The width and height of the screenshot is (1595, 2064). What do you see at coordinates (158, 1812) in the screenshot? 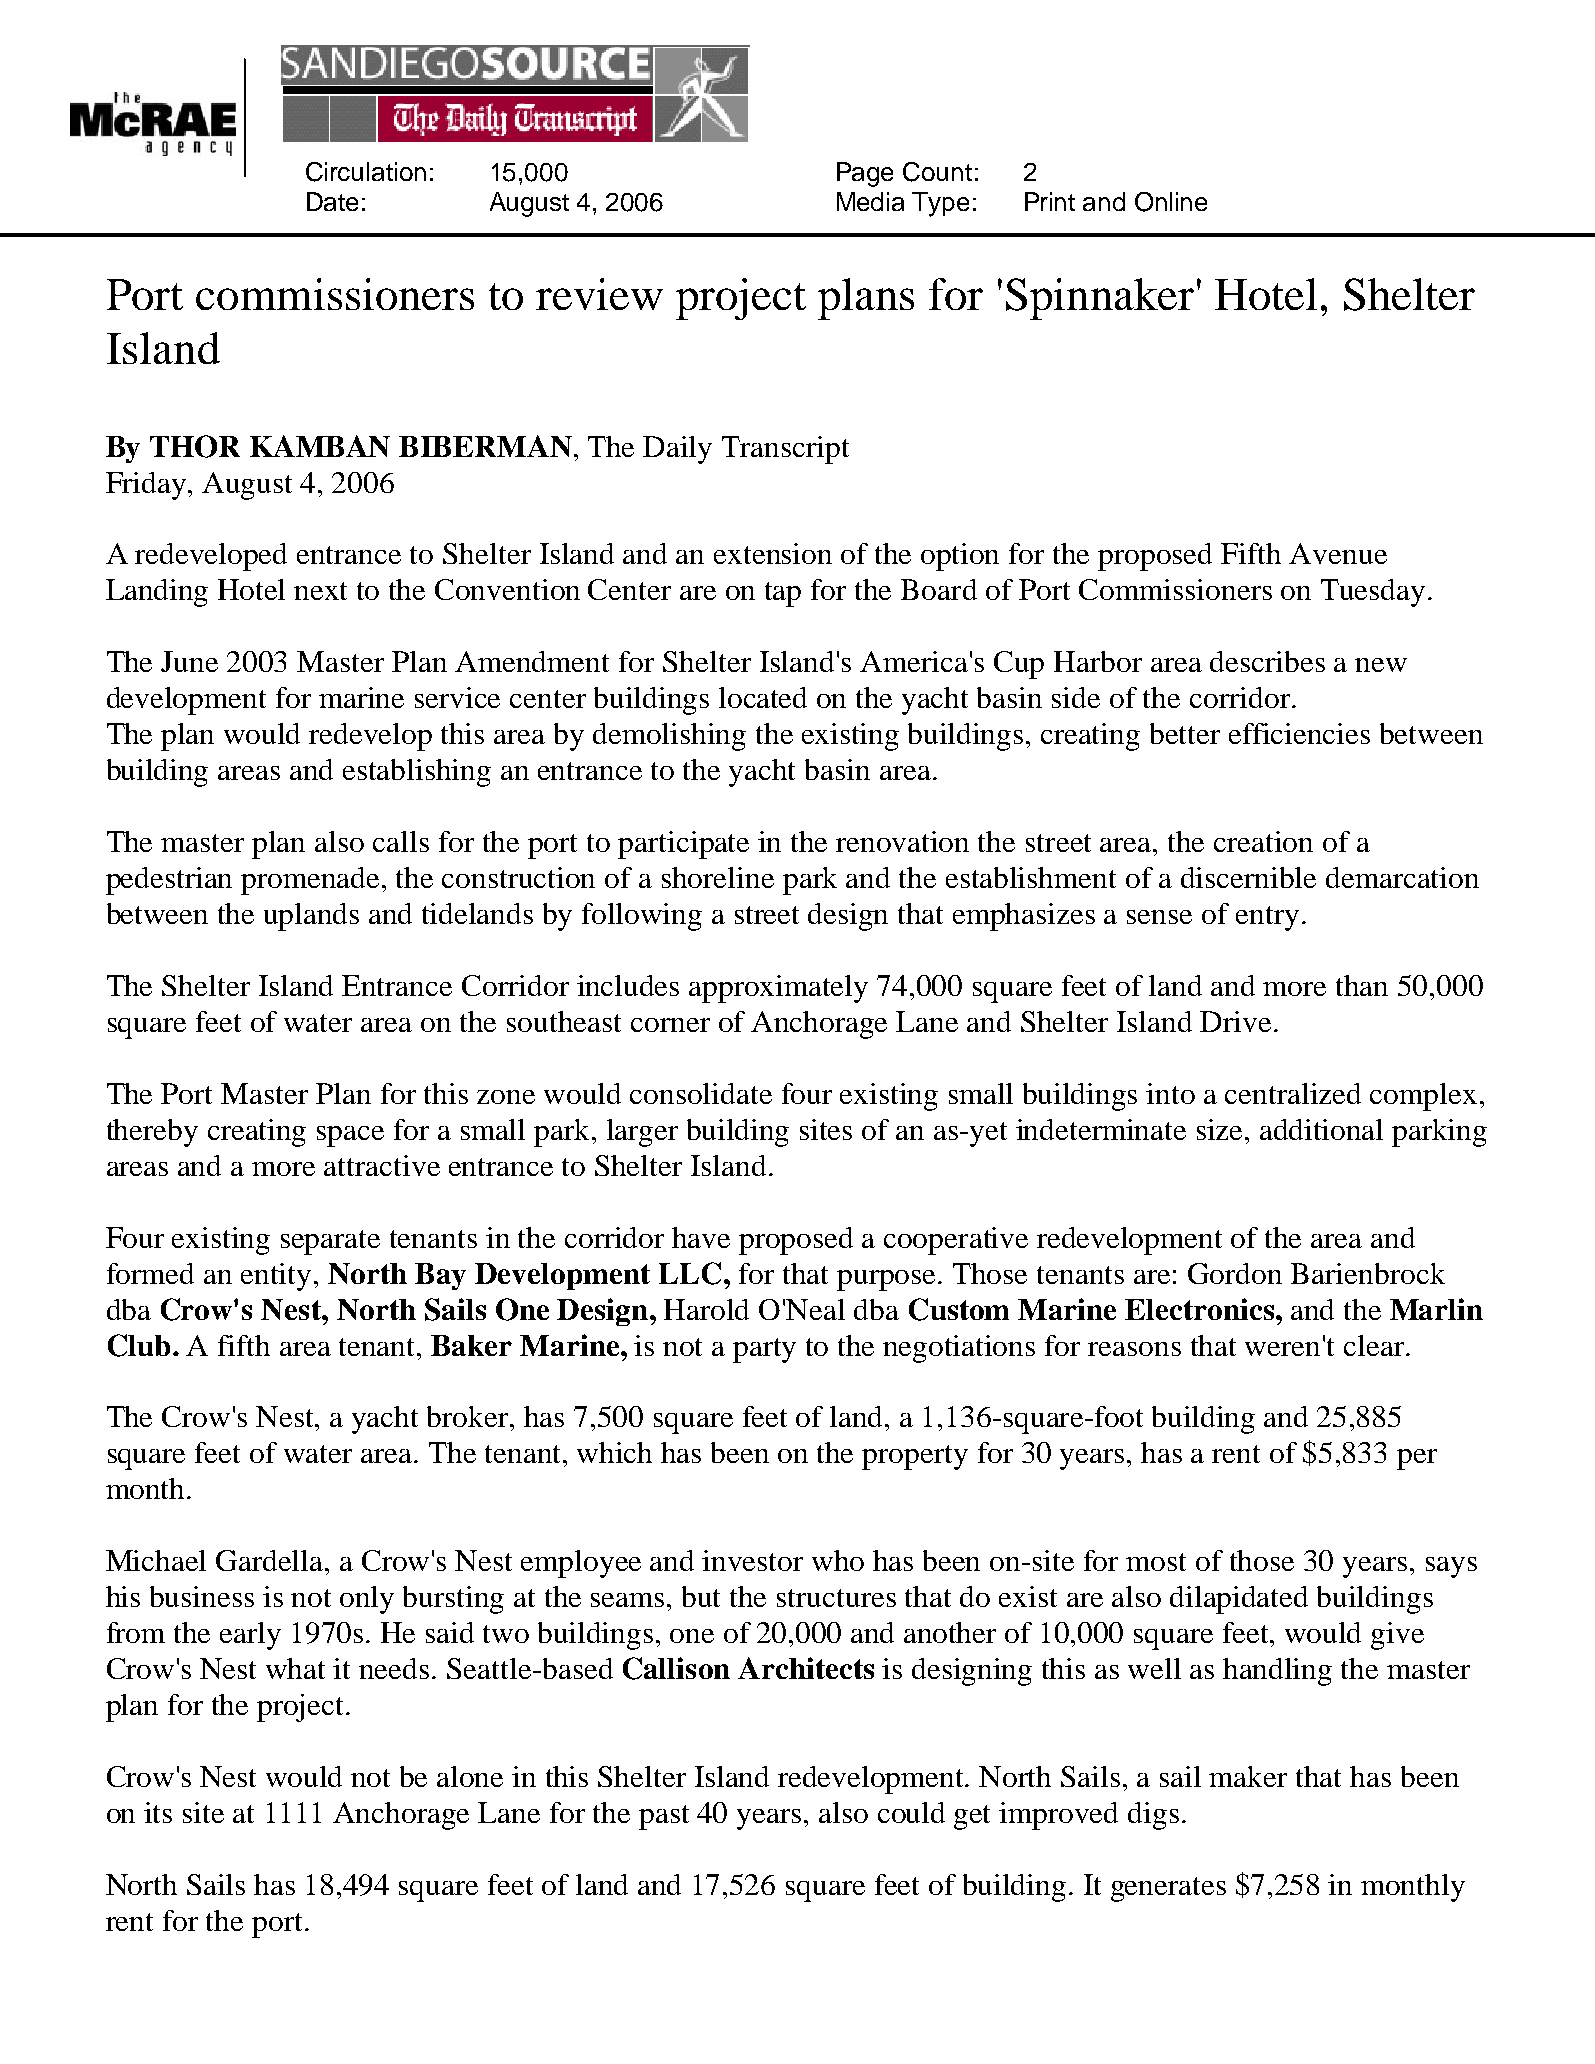
I see `its` at bounding box center [158, 1812].
